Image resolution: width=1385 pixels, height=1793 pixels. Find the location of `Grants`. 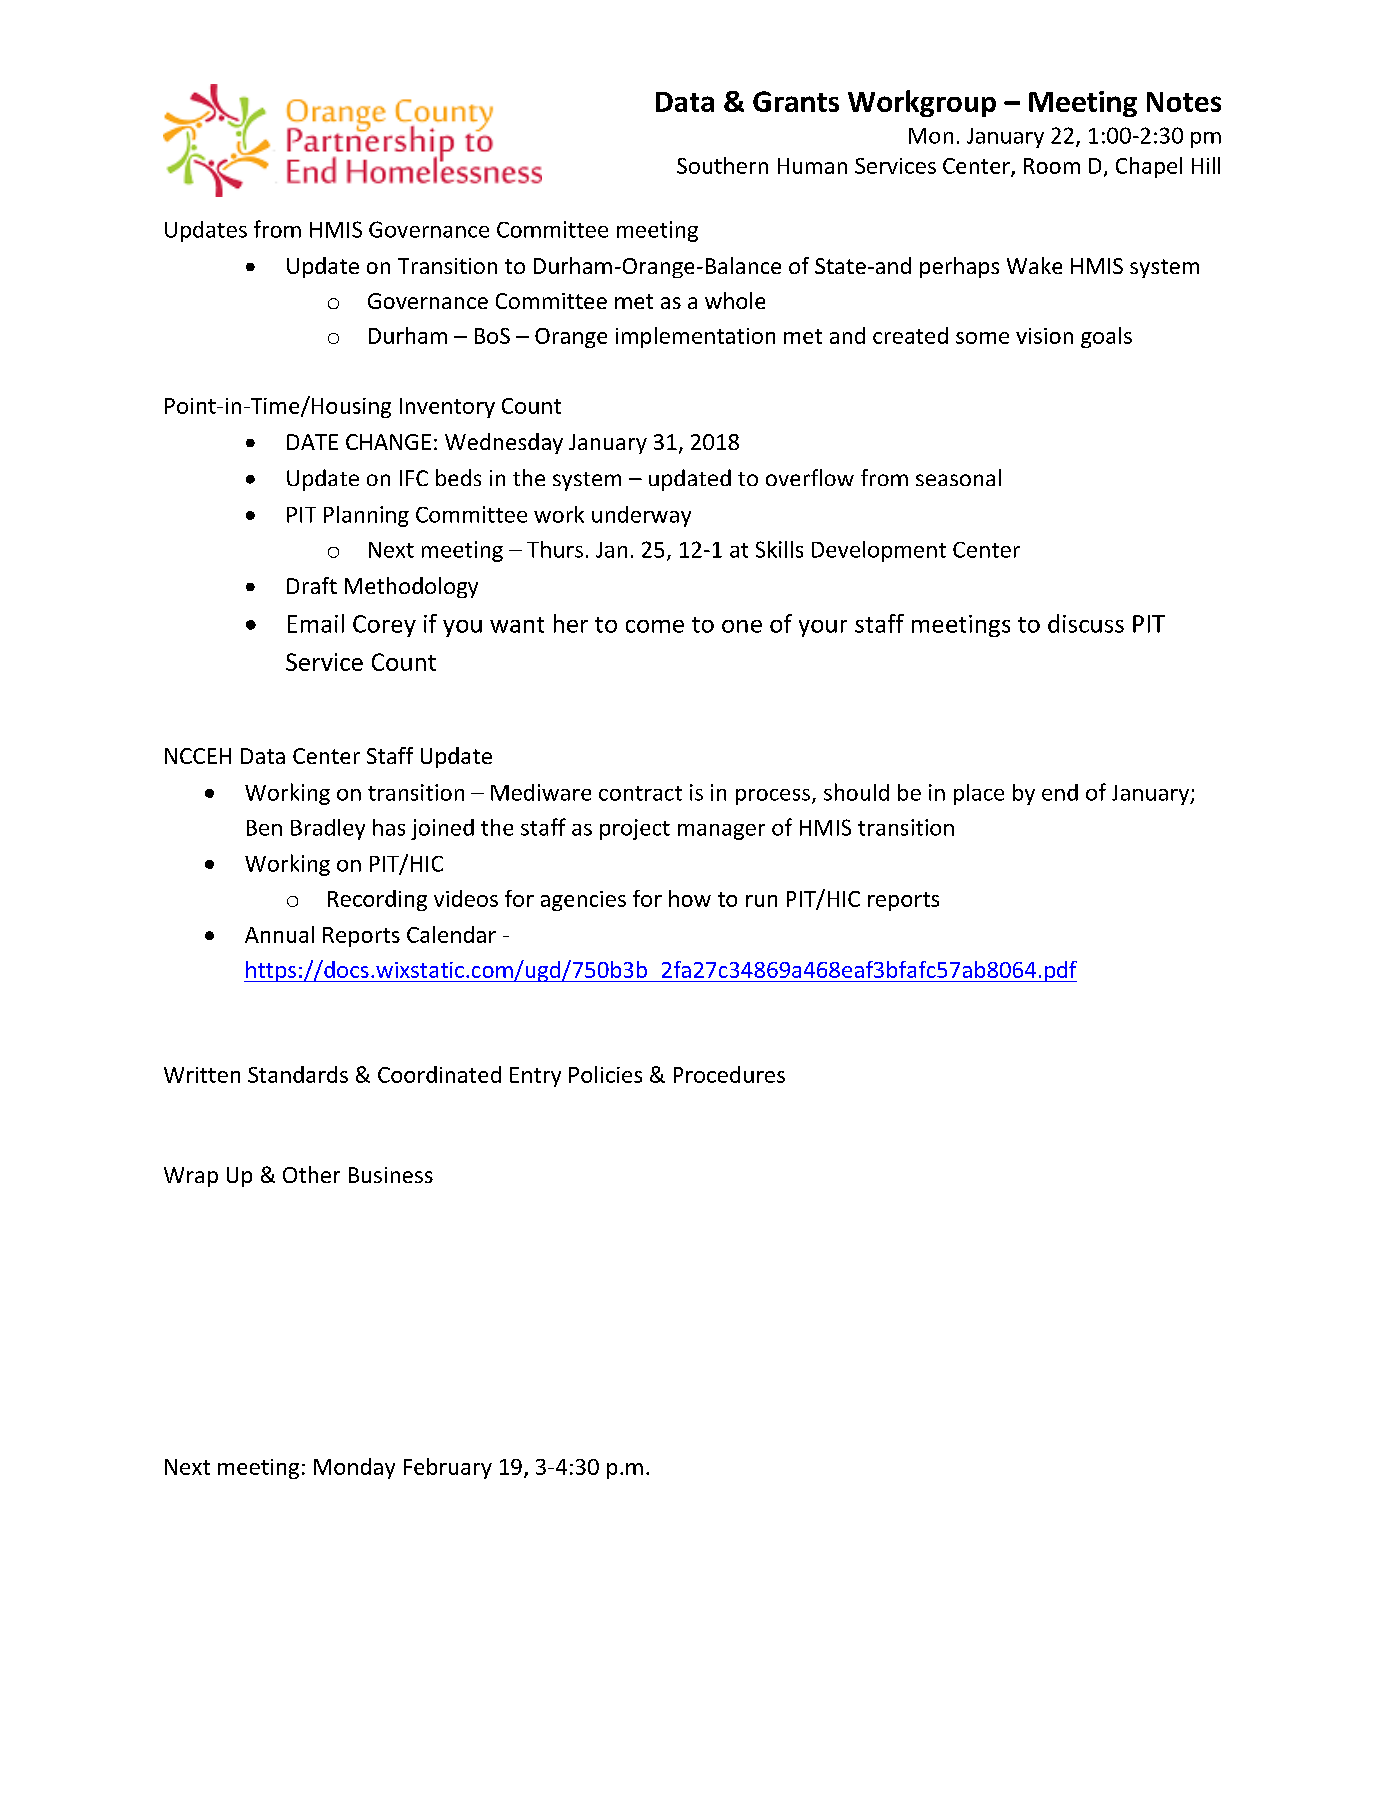

Grants is located at coordinates (796, 101).
